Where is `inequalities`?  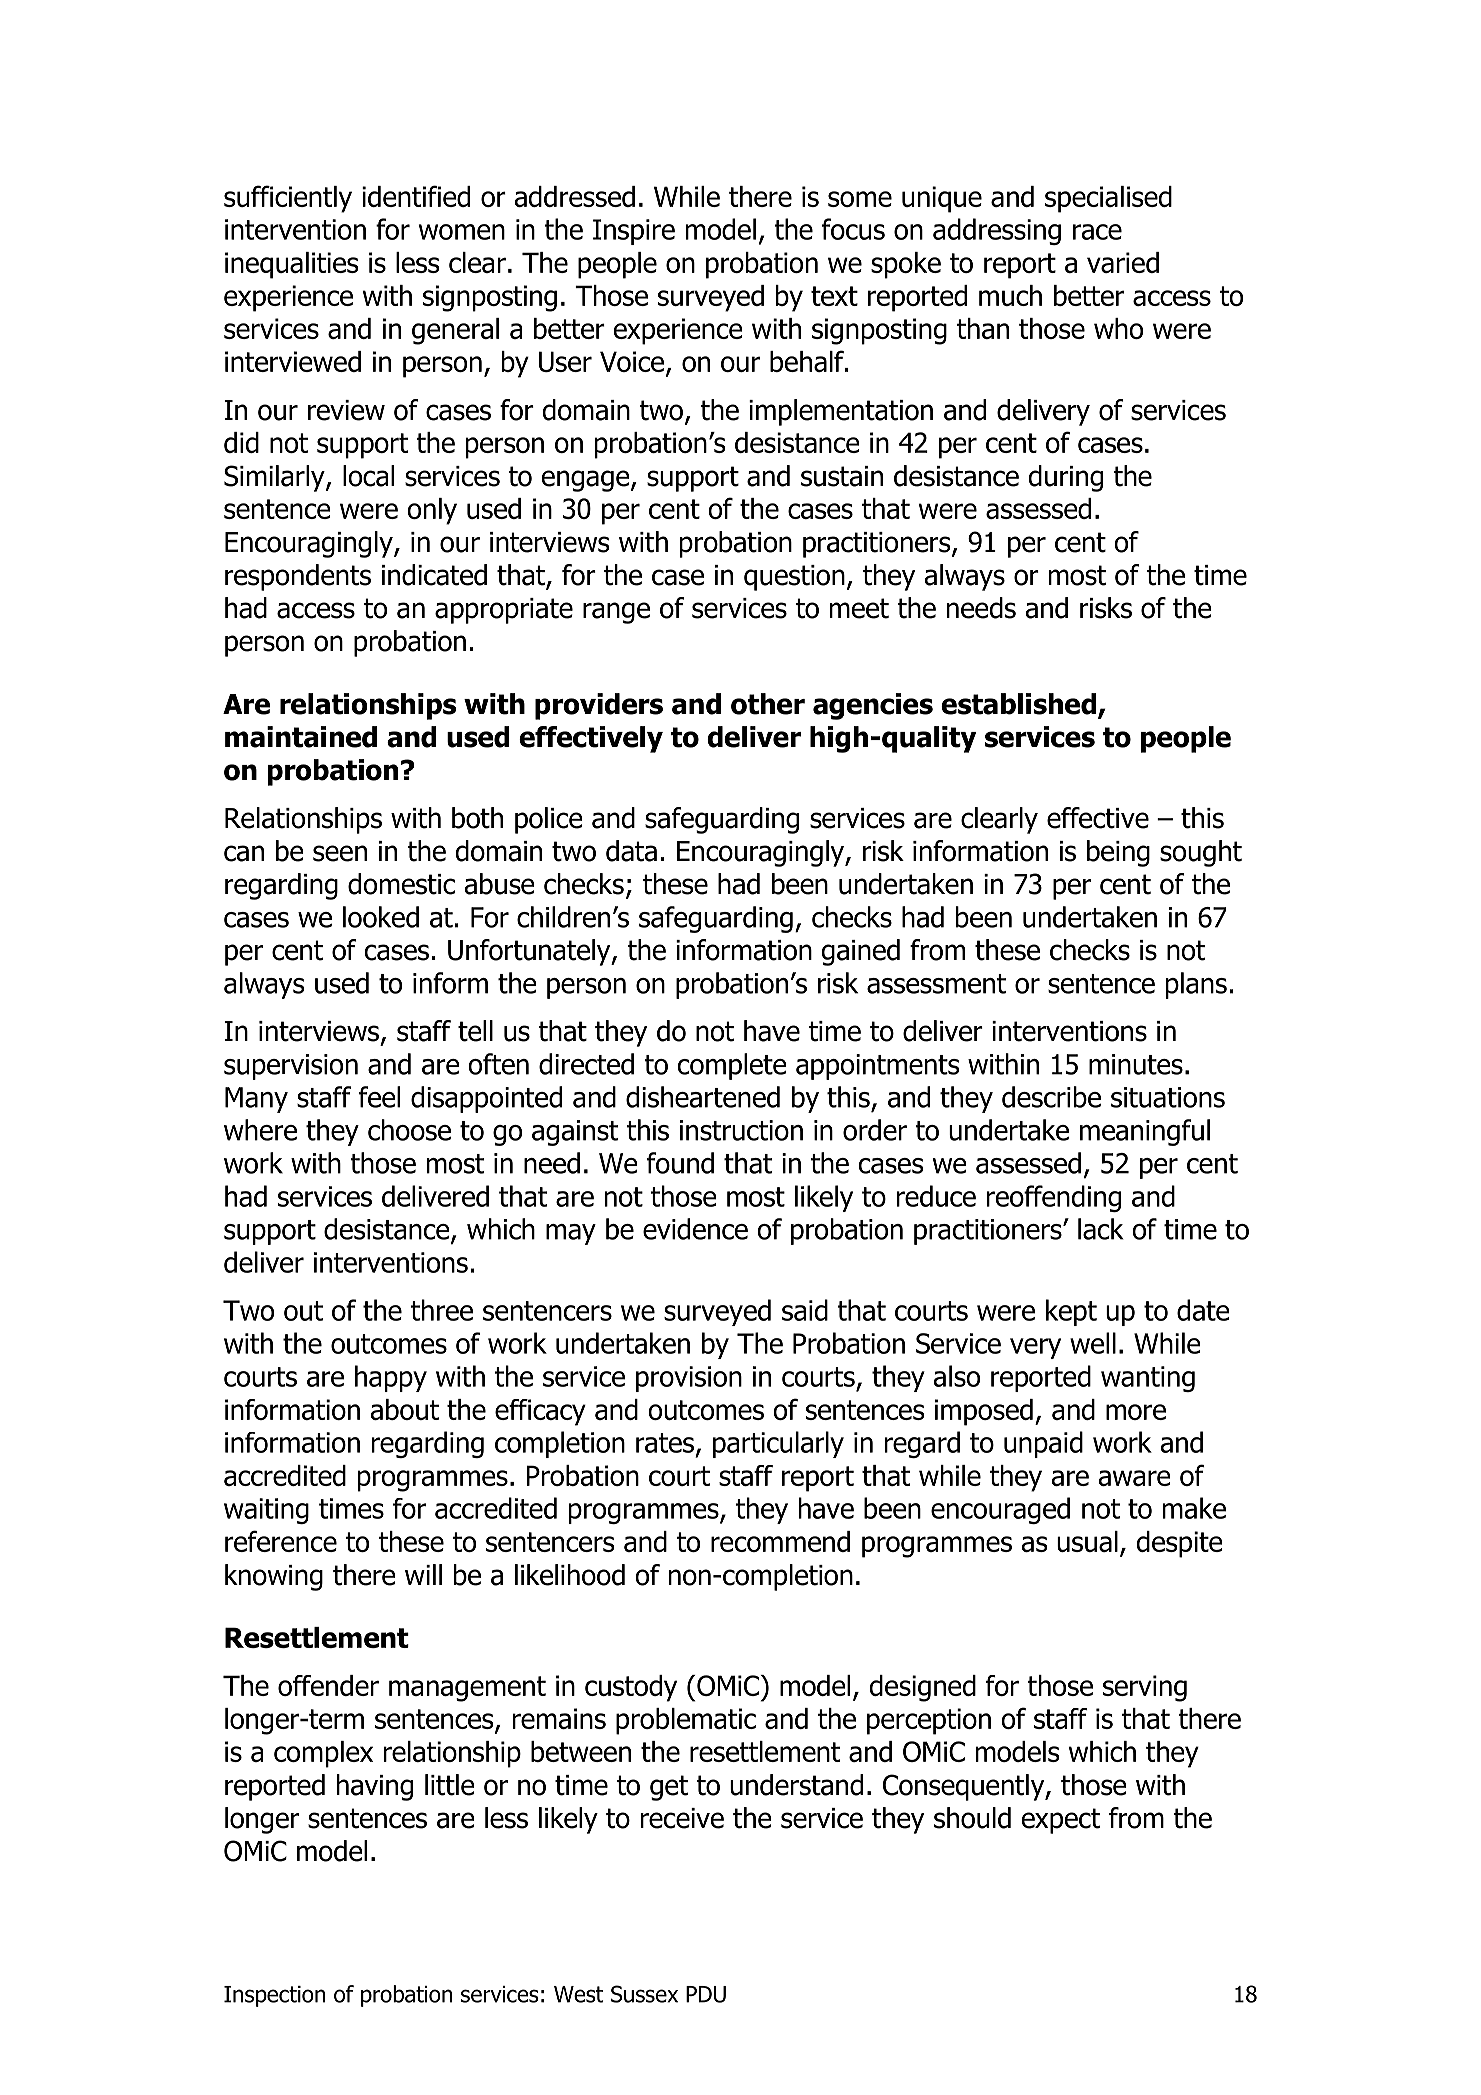
inequalities is located at coordinates (292, 265).
